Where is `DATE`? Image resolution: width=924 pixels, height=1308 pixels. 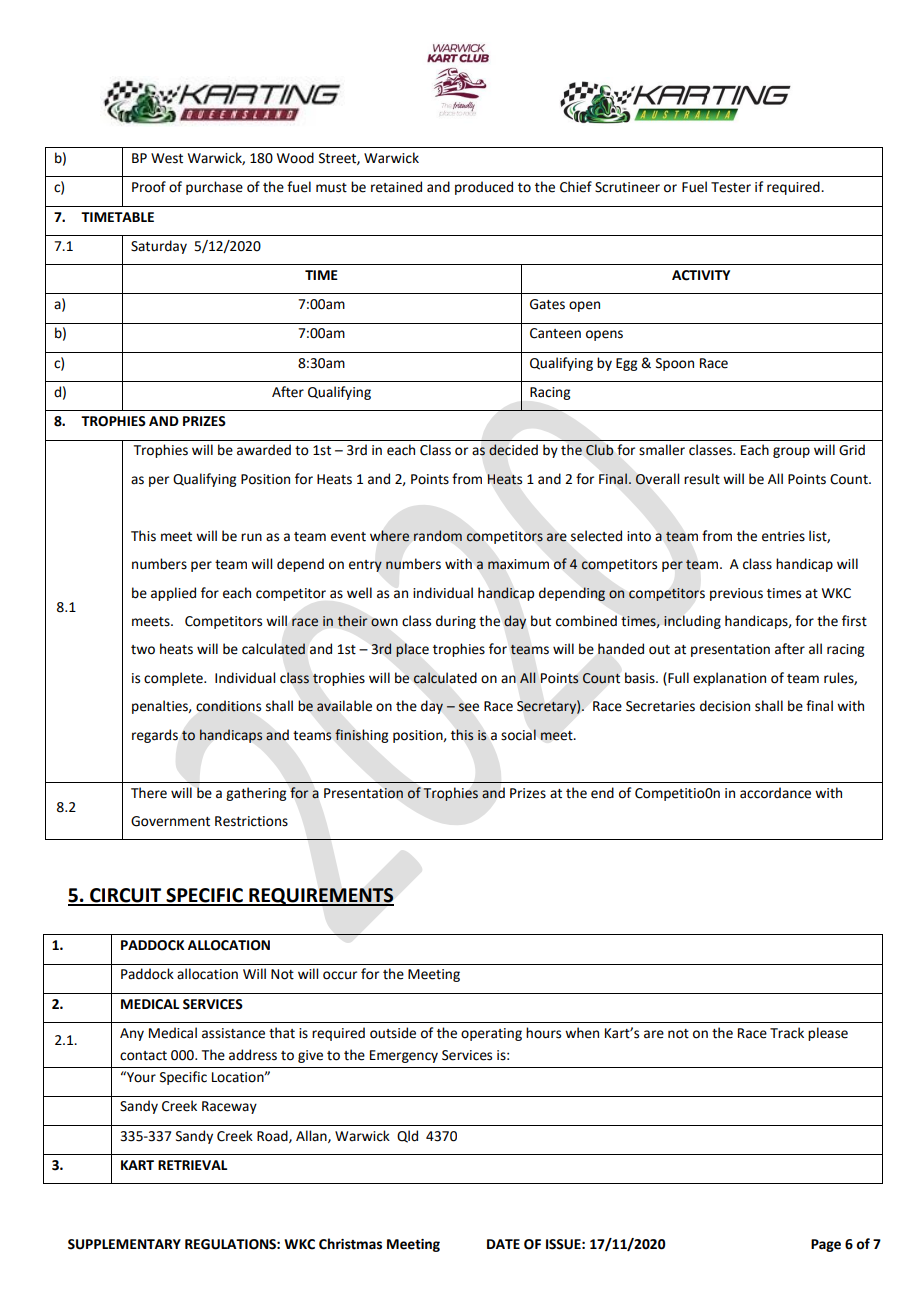 DATE is located at coordinates (503, 1244).
